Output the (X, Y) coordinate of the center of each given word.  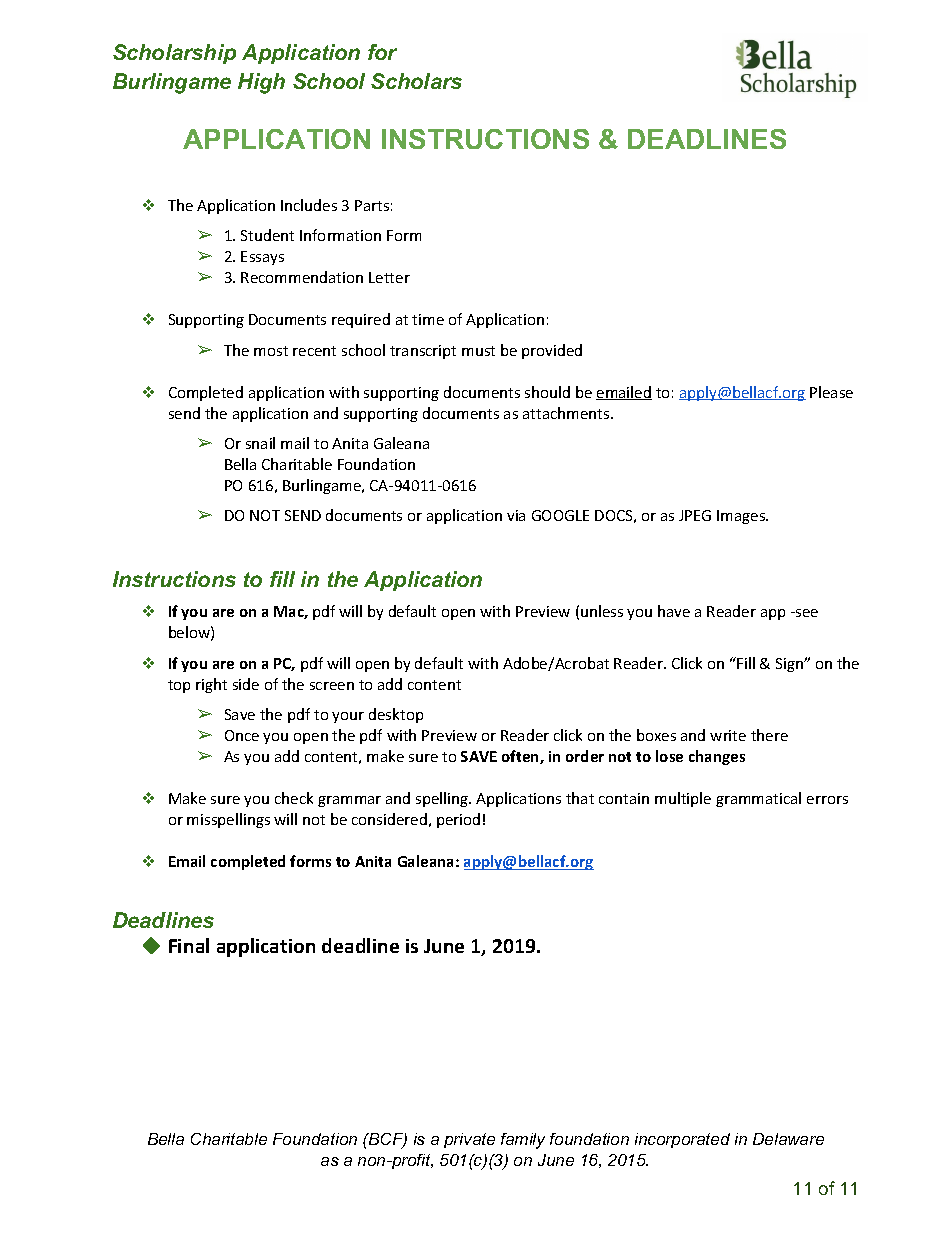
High (261, 83)
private (469, 1140)
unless (602, 611)
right (211, 685)
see (806, 613)
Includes (309, 205)
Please (831, 392)
